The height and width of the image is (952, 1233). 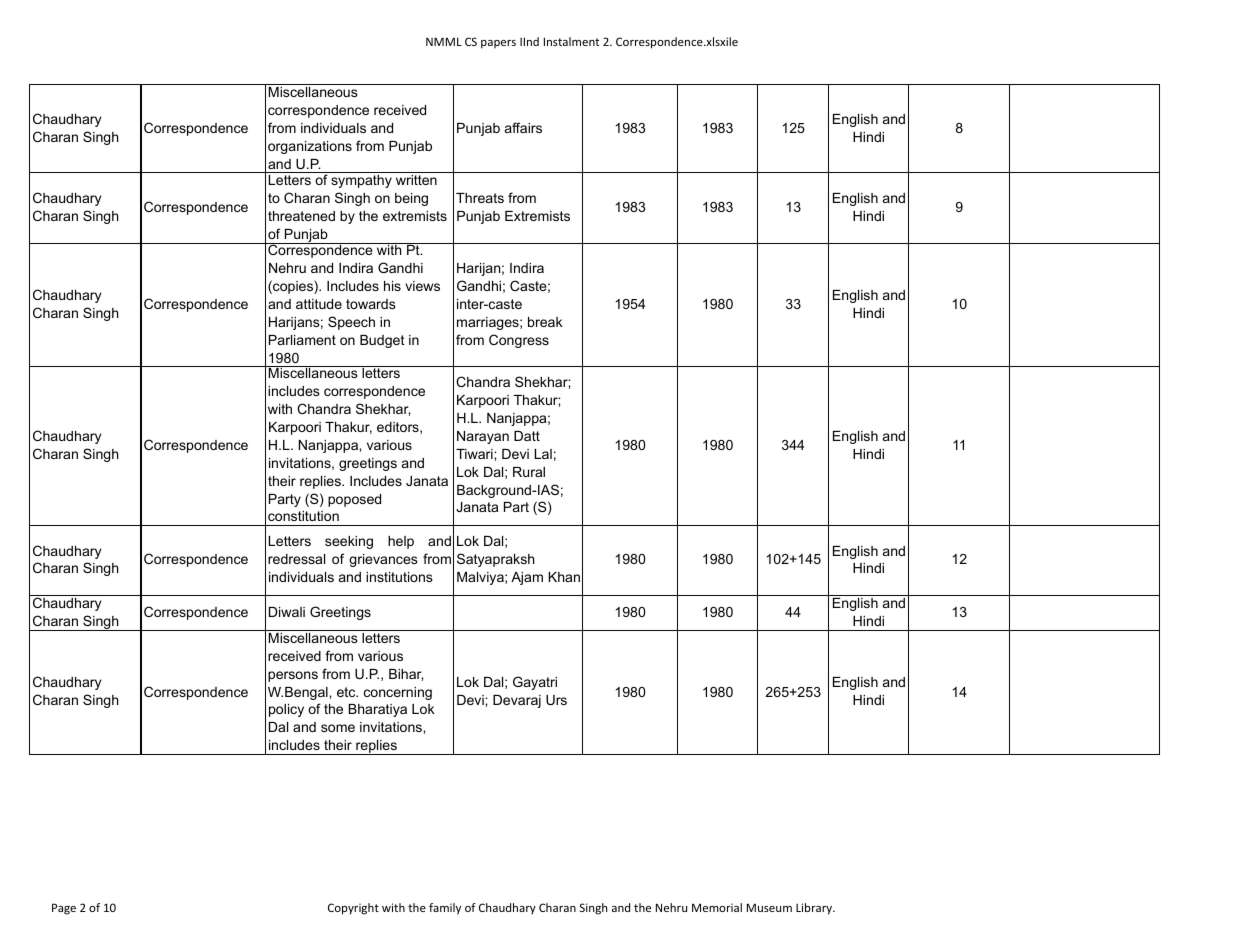 I want to click on Memorial, so click(x=717, y=907).
